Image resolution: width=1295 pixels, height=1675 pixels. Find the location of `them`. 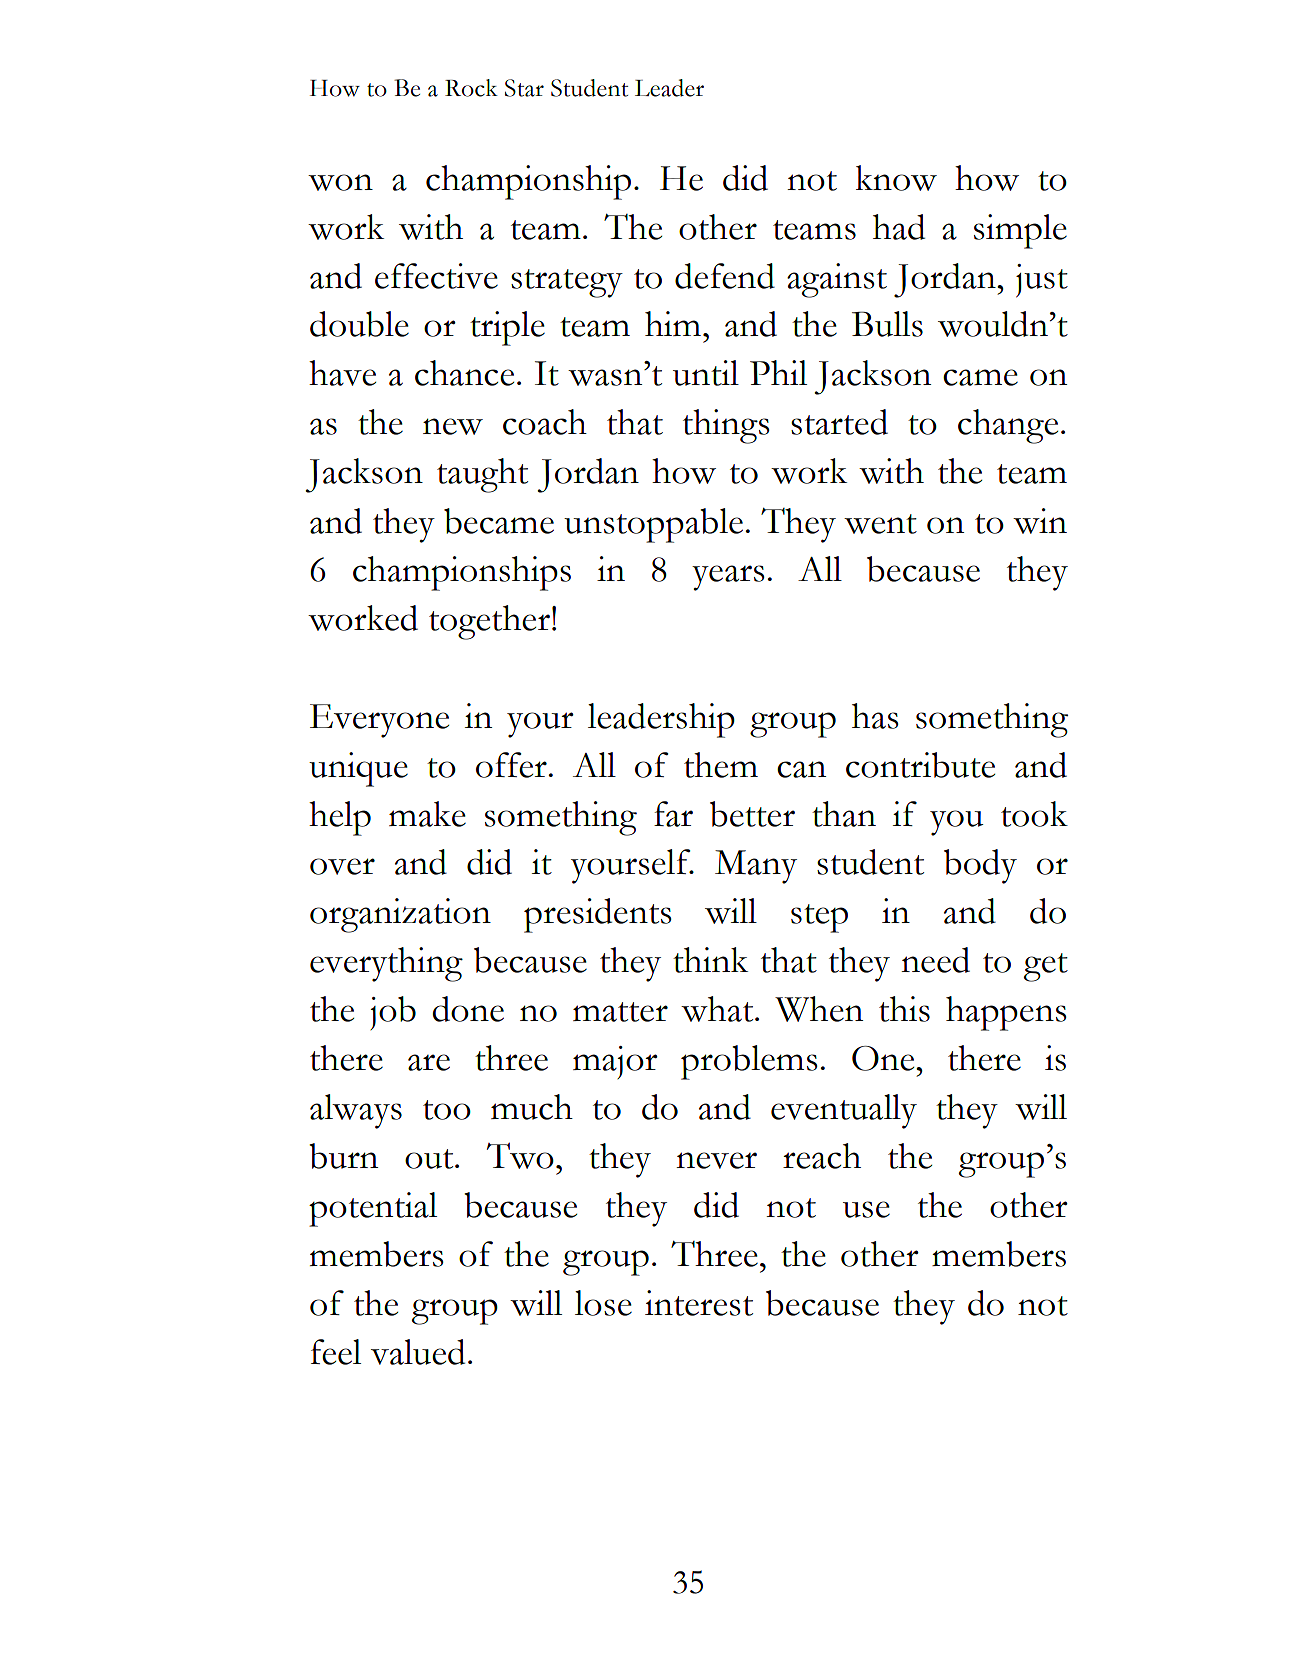

them is located at coordinates (721, 765).
